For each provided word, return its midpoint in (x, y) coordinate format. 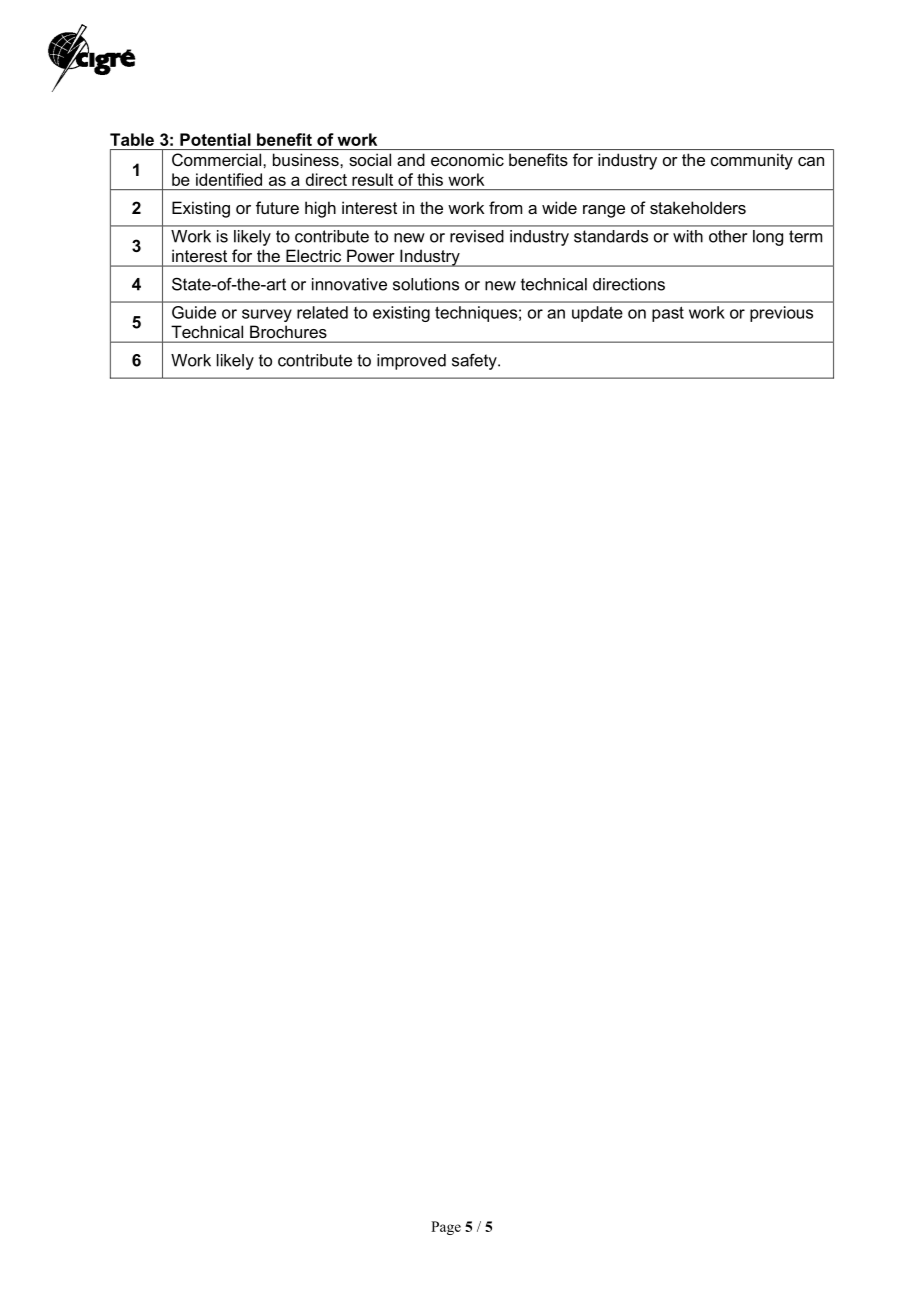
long (768, 238)
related (322, 312)
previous (781, 314)
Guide (194, 312)
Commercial (218, 159)
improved (411, 362)
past (668, 314)
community (752, 161)
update (597, 314)
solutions (426, 284)
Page (446, 1228)
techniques (477, 314)
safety (475, 361)
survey (267, 315)
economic (467, 159)
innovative (349, 284)
